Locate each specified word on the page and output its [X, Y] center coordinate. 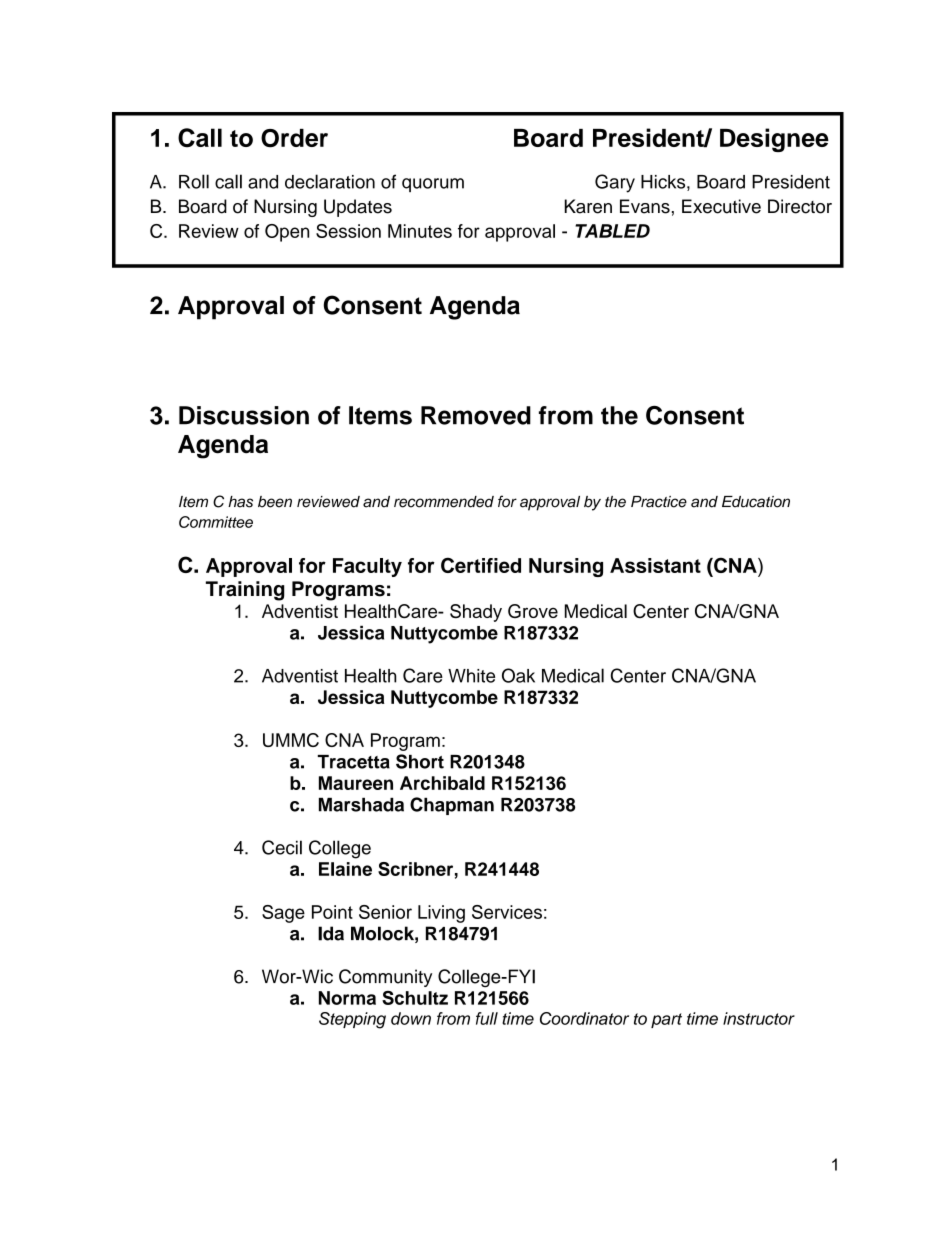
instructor [759, 1018]
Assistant [655, 565]
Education [756, 502]
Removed [476, 415]
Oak [518, 675]
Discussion [244, 415]
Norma [347, 998]
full [487, 1018]
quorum [433, 185]
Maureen [356, 783]
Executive [721, 206]
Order [294, 138]
